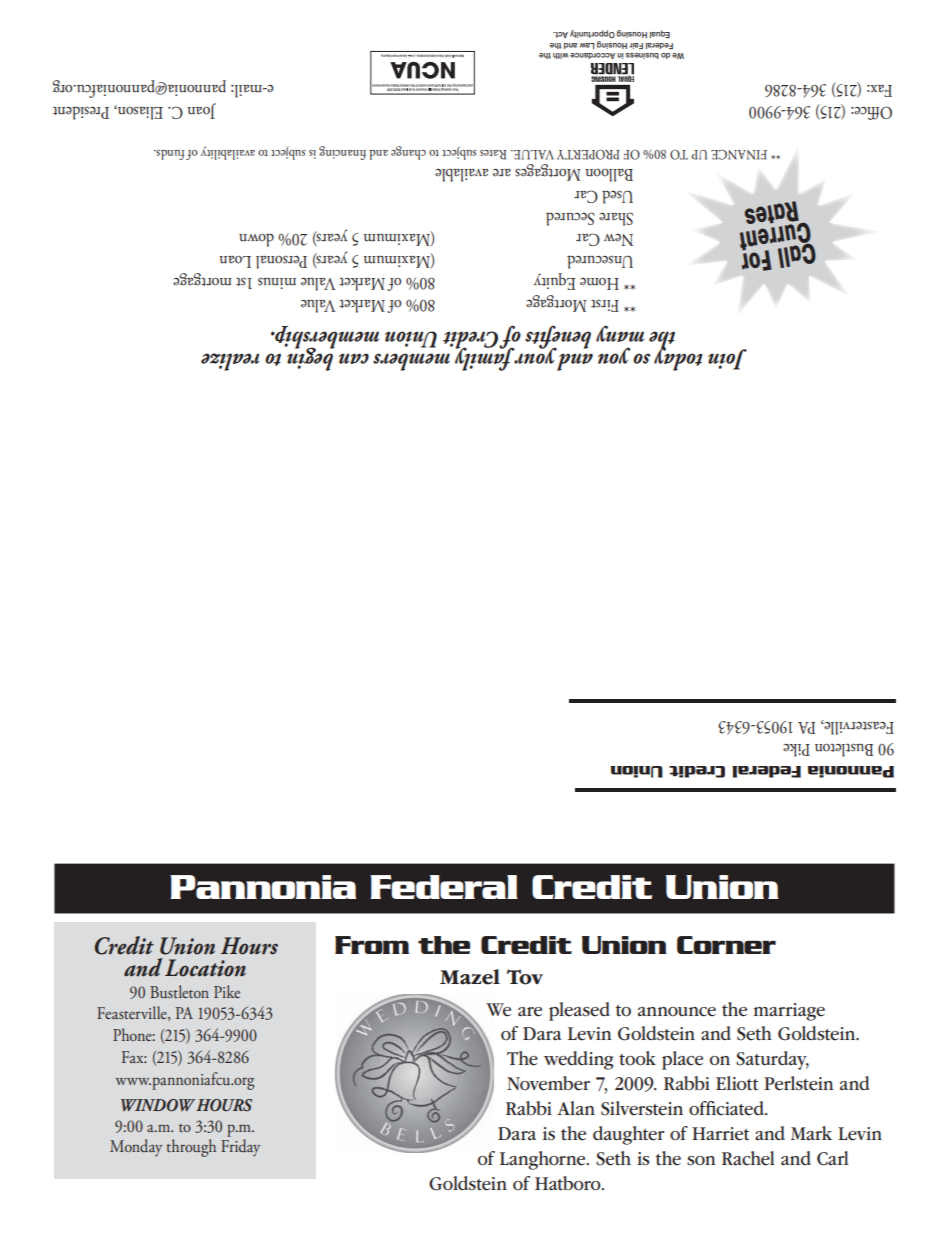 The width and height of the screenshot is (952, 1233). What do you see at coordinates (629, 1135) in the screenshot?
I see `daughter` at bounding box center [629, 1135].
